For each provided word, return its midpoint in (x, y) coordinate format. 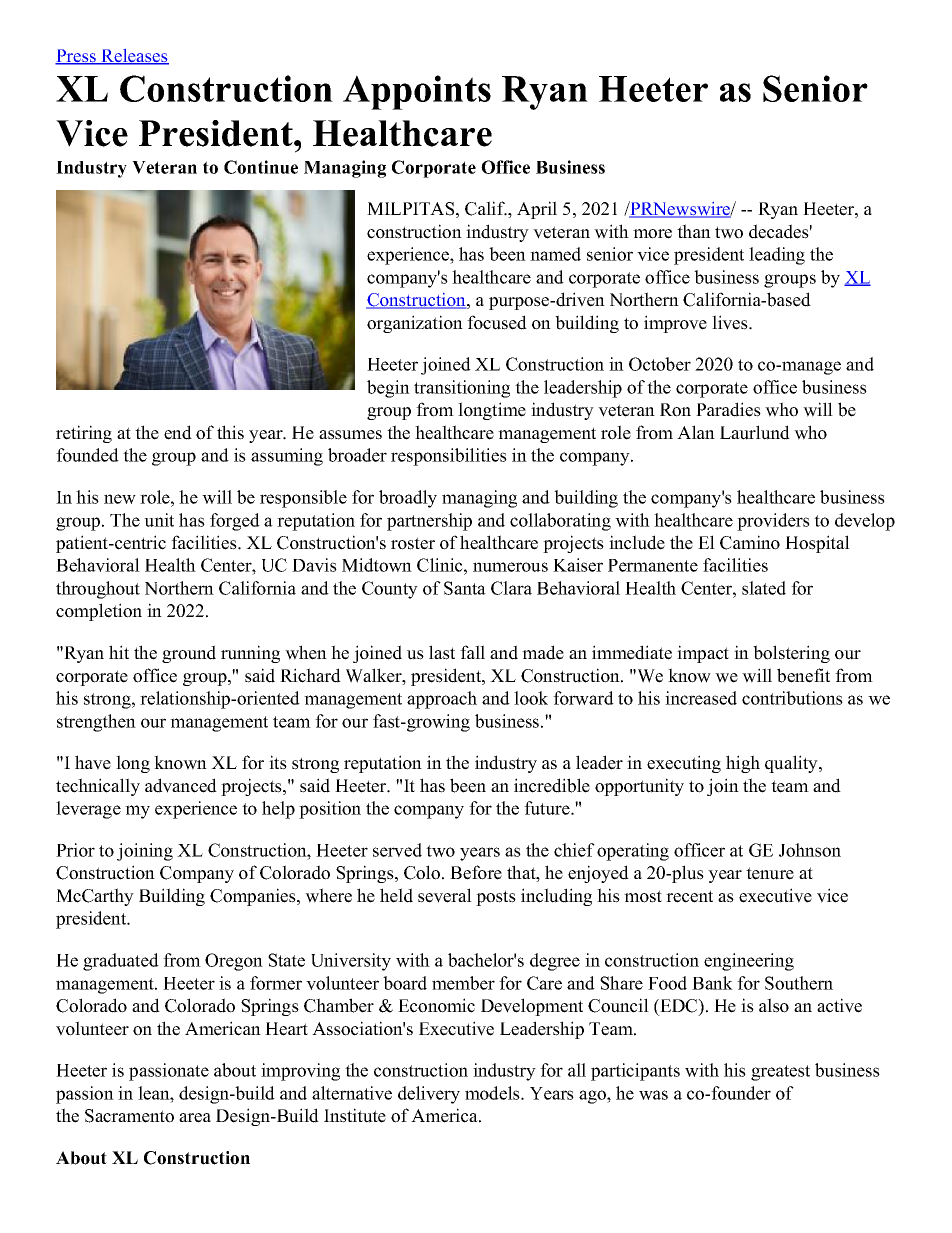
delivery (429, 1095)
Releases (134, 57)
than (694, 231)
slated (764, 588)
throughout (98, 590)
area (195, 1118)
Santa (465, 588)
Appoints (417, 92)
